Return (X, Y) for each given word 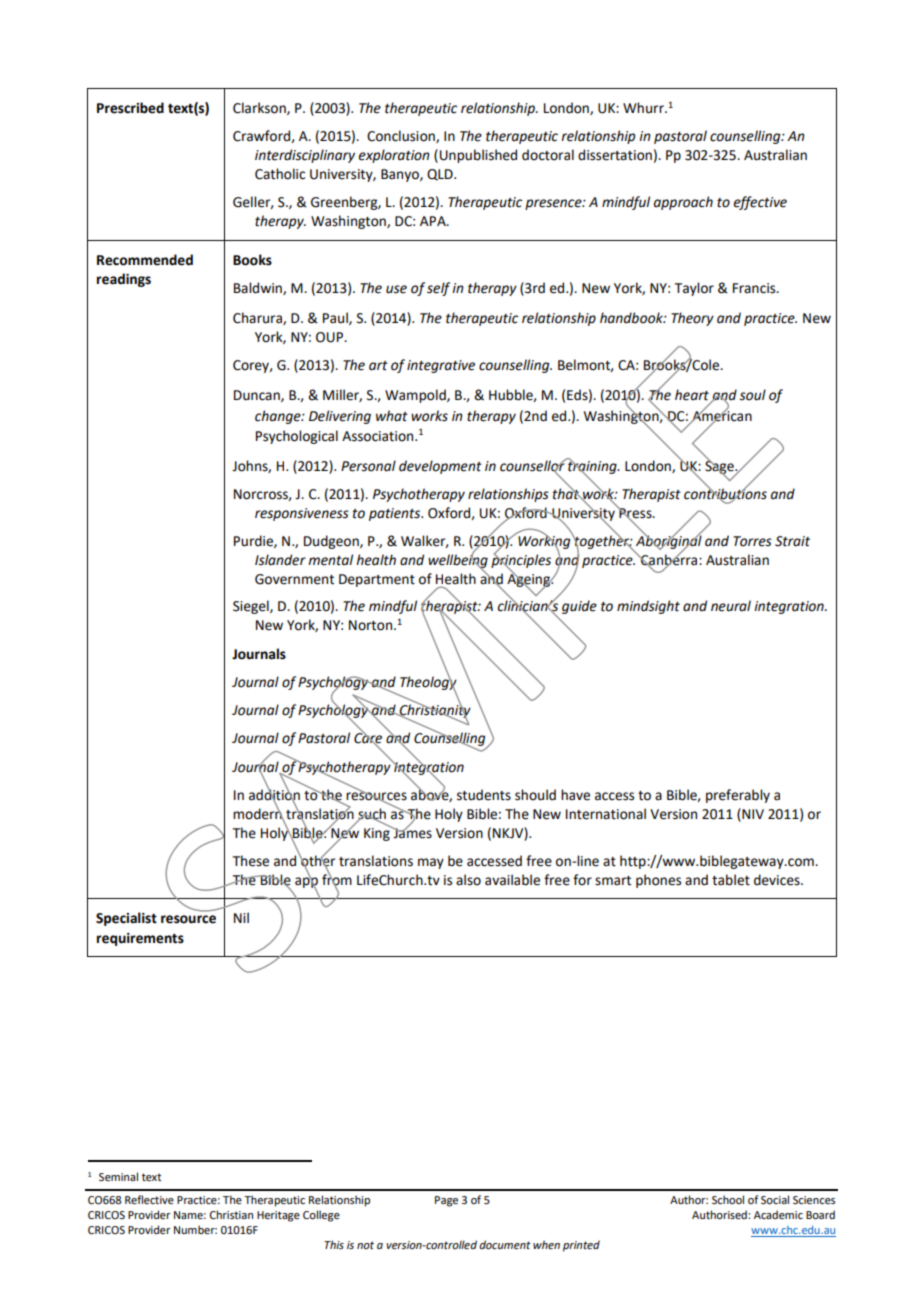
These (251, 861)
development (440, 467)
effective (760, 203)
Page (446, 1201)
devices (778, 880)
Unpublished (478, 156)
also (468, 880)
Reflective (149, 1199)
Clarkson (260, 108)
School (728, 1199)
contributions (725, 494)
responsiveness (302, 514)
